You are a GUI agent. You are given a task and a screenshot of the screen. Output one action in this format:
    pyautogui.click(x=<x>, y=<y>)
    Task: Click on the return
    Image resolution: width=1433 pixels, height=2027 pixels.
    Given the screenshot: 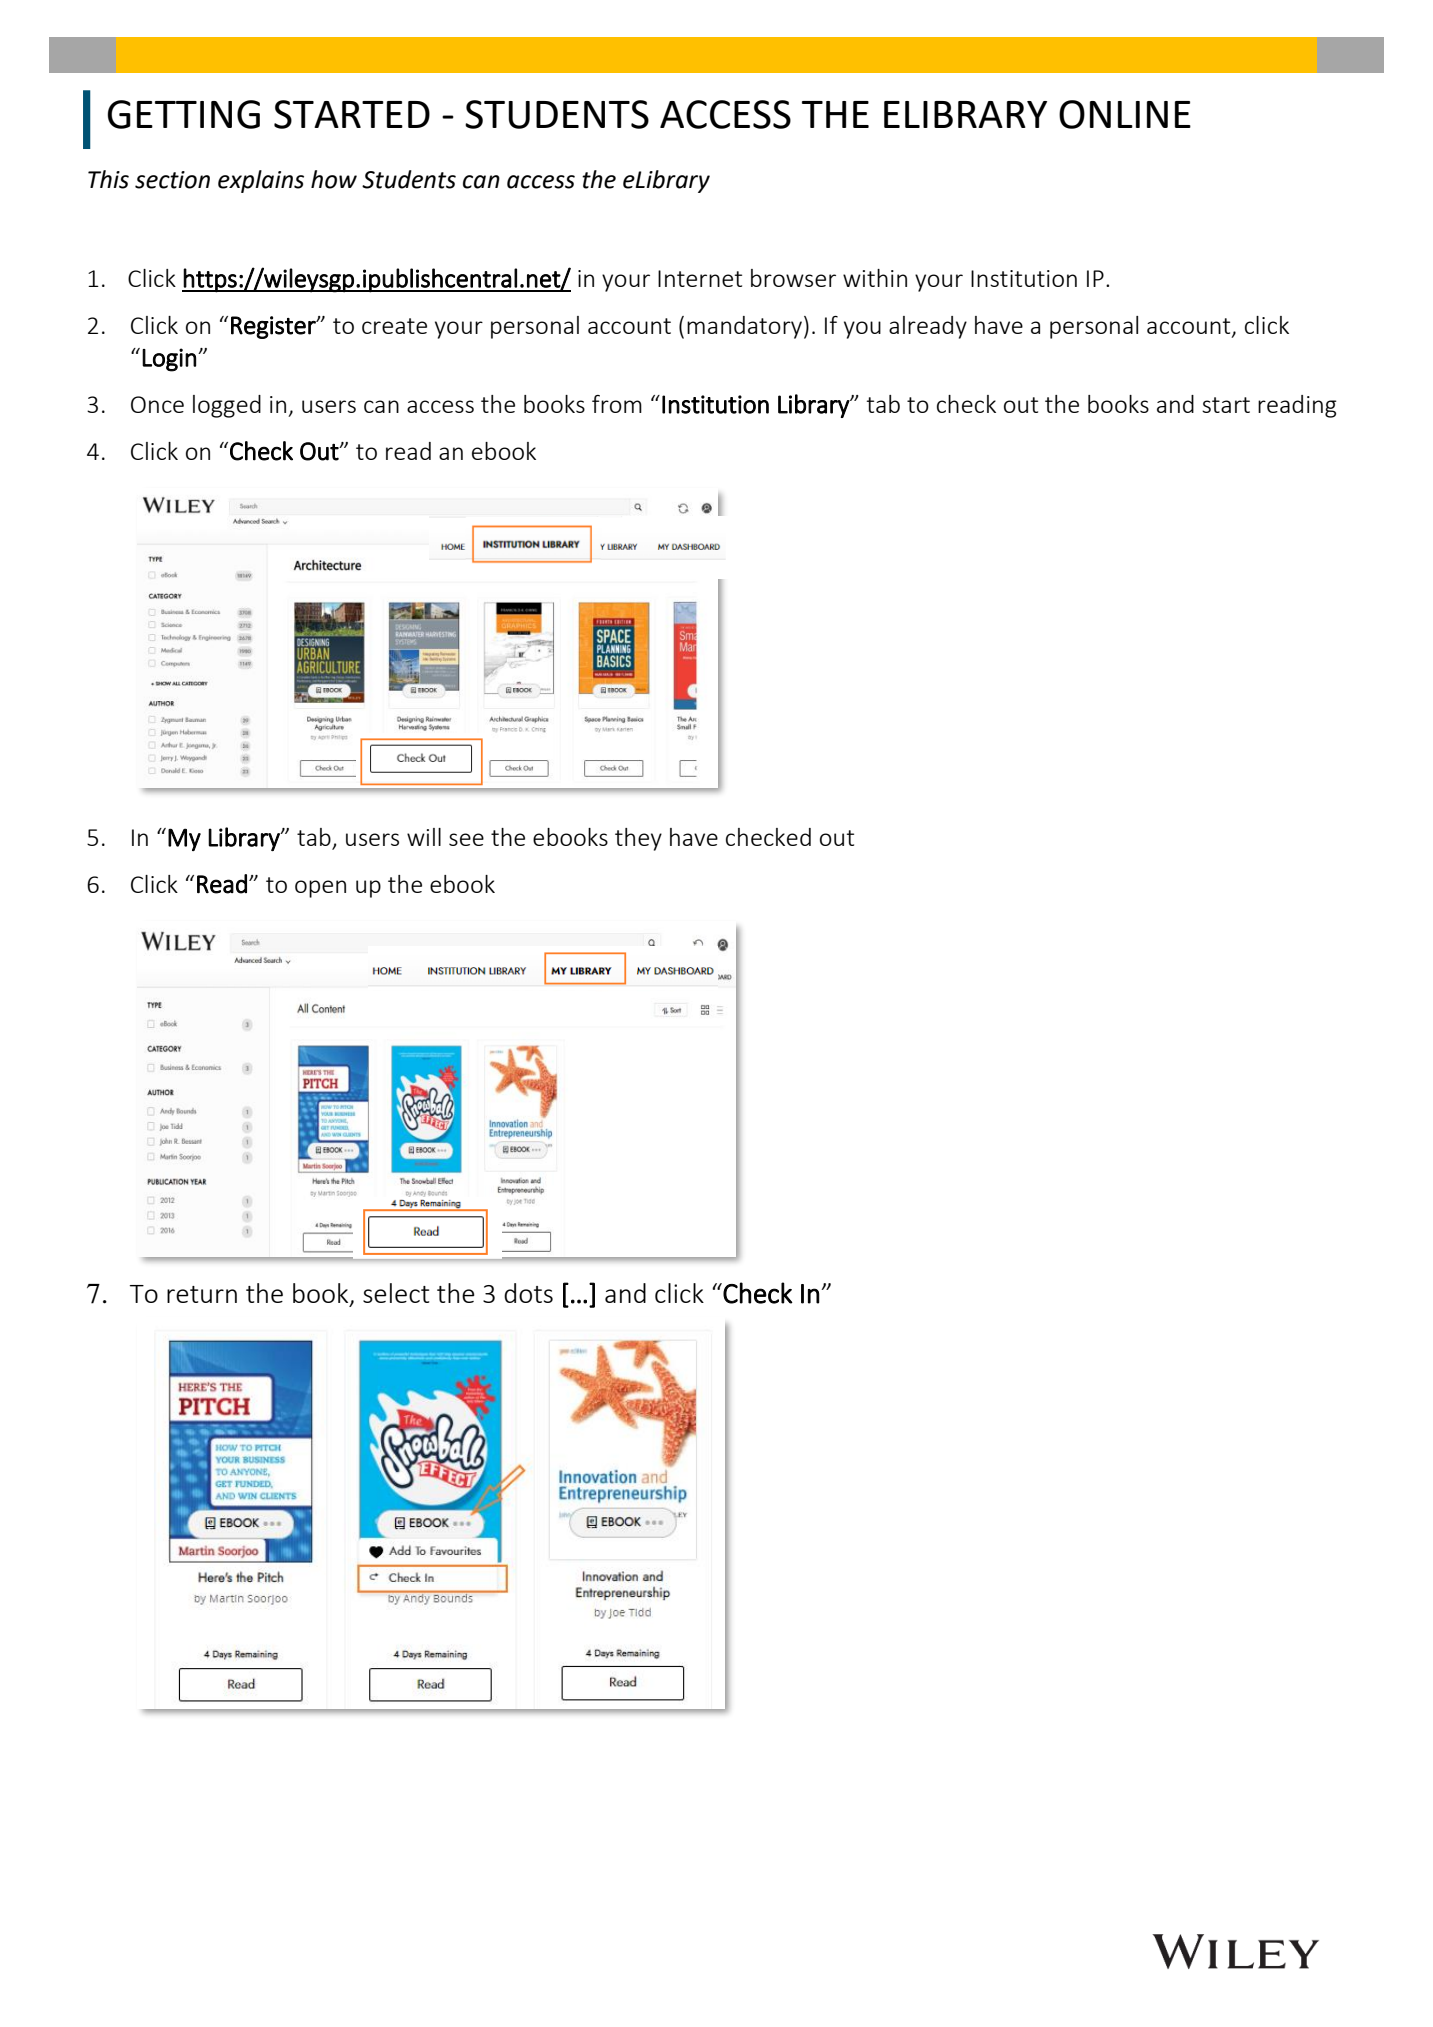 What is the action you would take?
    pyautogui.click(x=202, y=1294)
